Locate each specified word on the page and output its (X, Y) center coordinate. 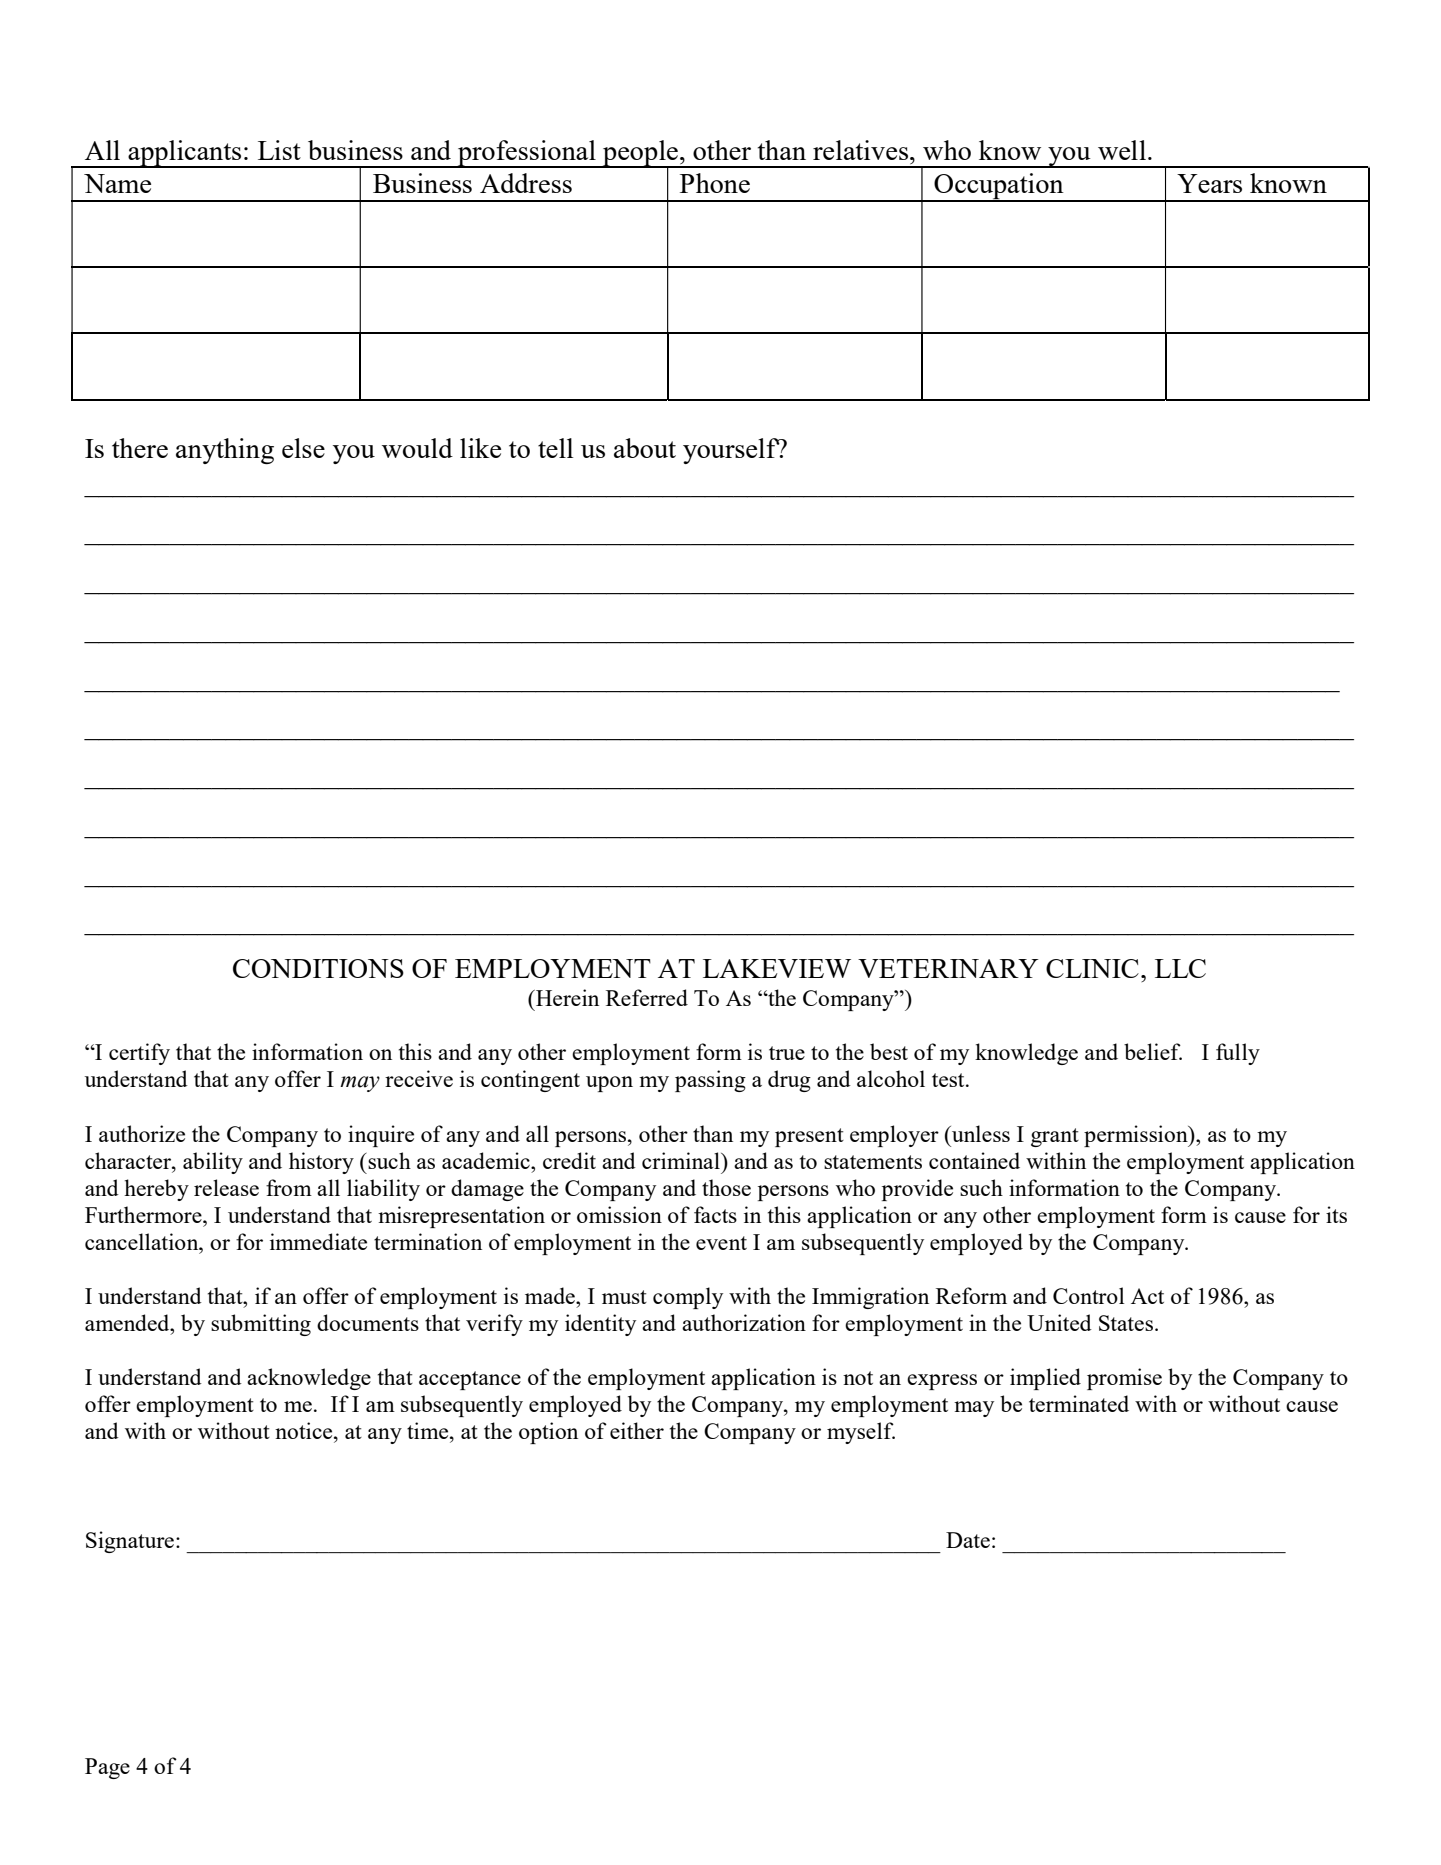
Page (107, 1768)
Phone (715, 183)
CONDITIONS (318, 968)
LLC (1180, 968)
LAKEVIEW (777, 968)
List (279, 150)
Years (1209, 183)
